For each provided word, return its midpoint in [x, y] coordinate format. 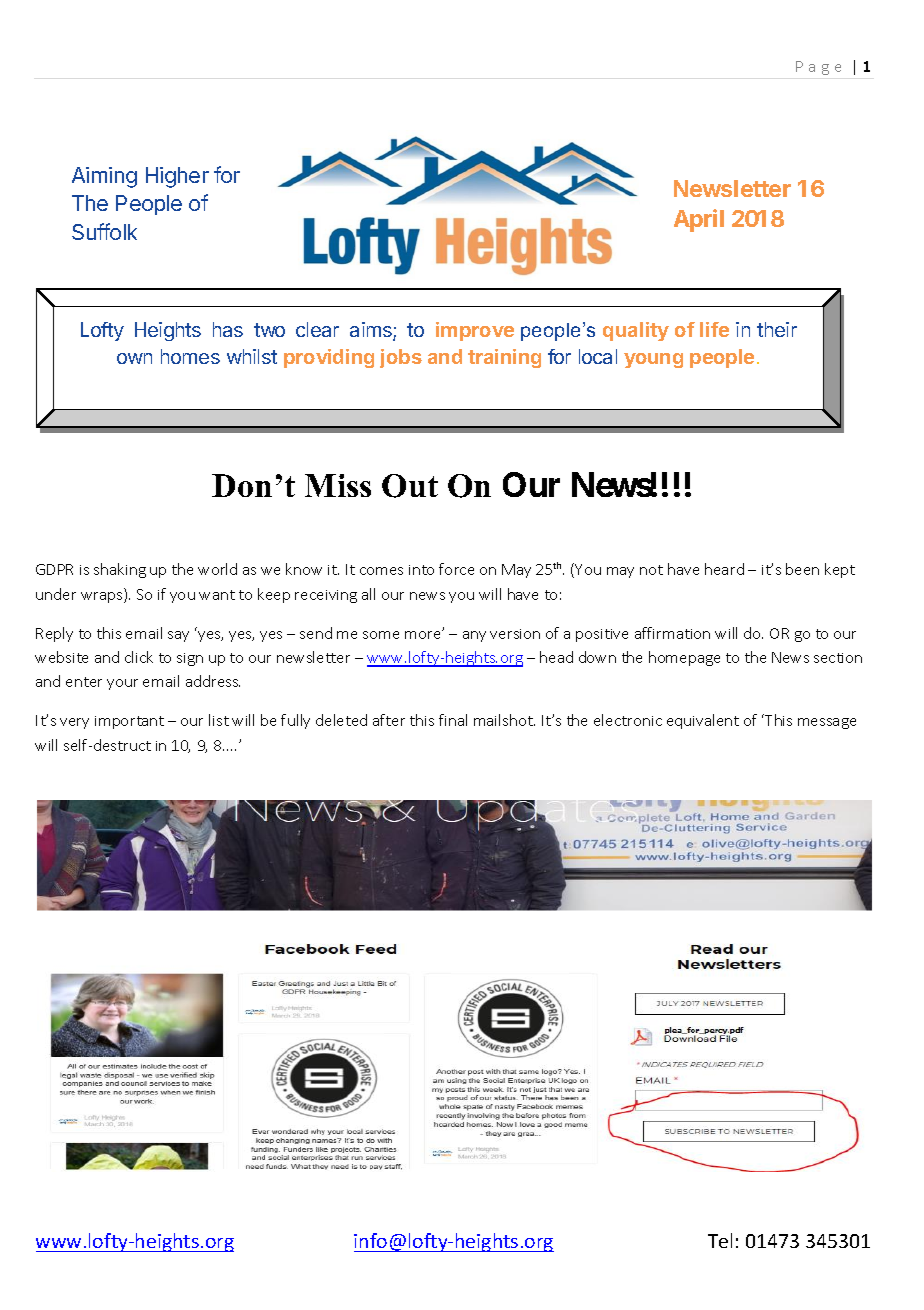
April [699, 220]
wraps [103, 597]
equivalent [703, 721]
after [389, 720]
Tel [720, 1240]
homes [190, 356]
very [74, 723]
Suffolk [104, 231]
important [129, 722]
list [219, 720]
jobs [401, 358]
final [453, 720]
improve [475, 331]
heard [724, 569]
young [653, 360]
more [424, 634]
